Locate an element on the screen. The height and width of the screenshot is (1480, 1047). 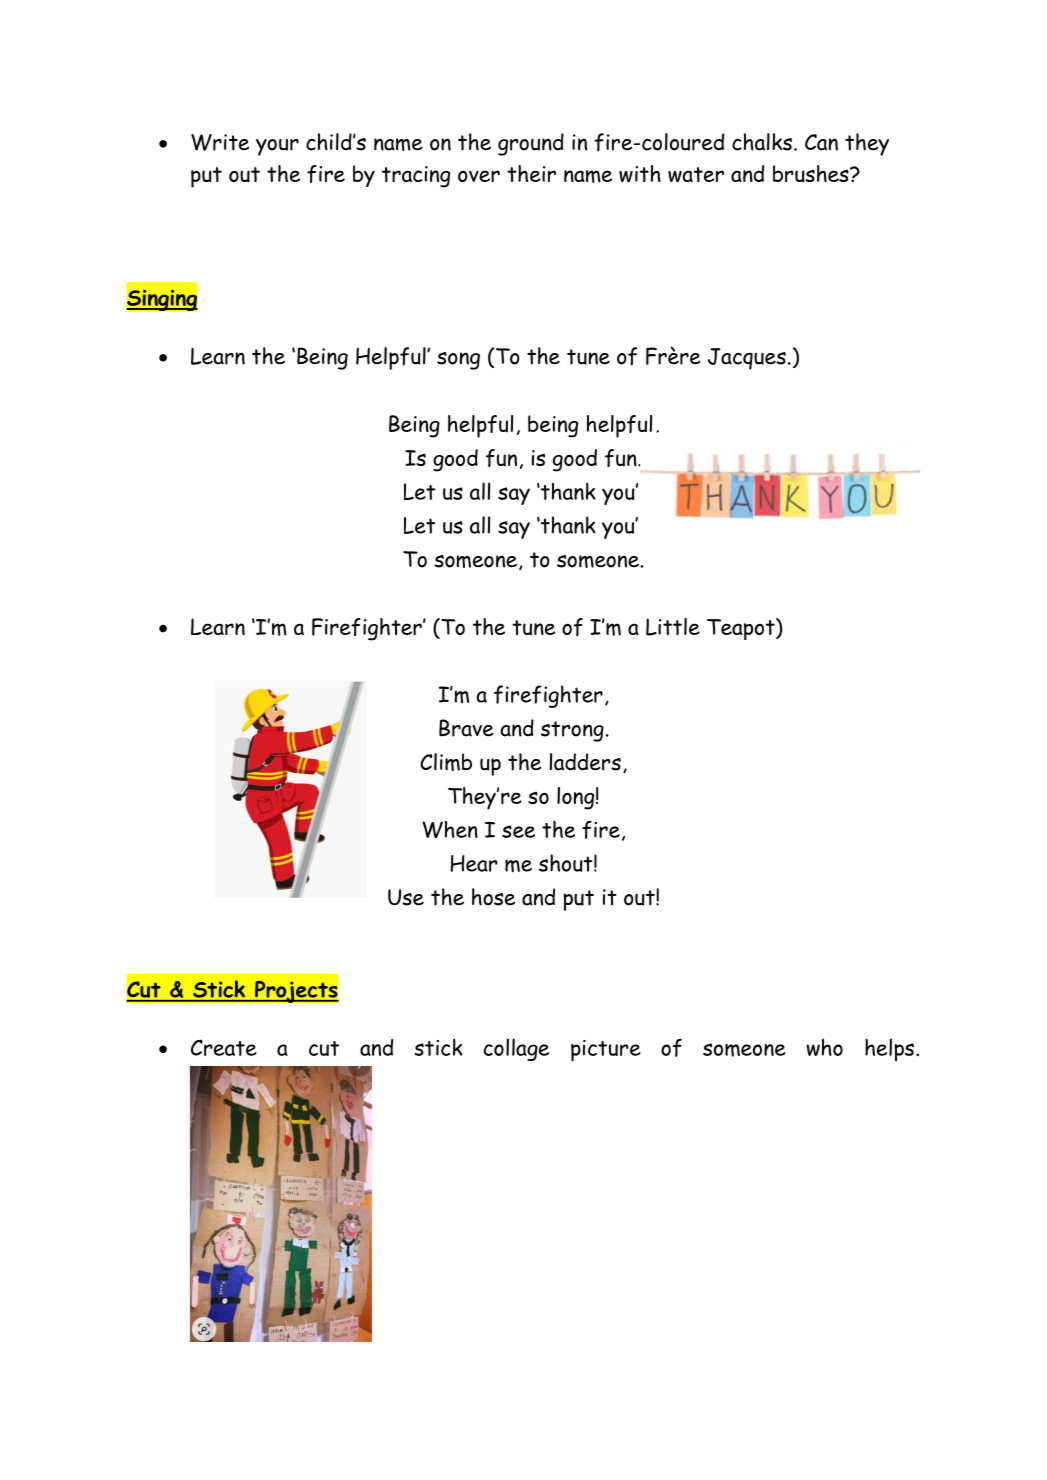
collage is located at coordinates (516, 1049).
